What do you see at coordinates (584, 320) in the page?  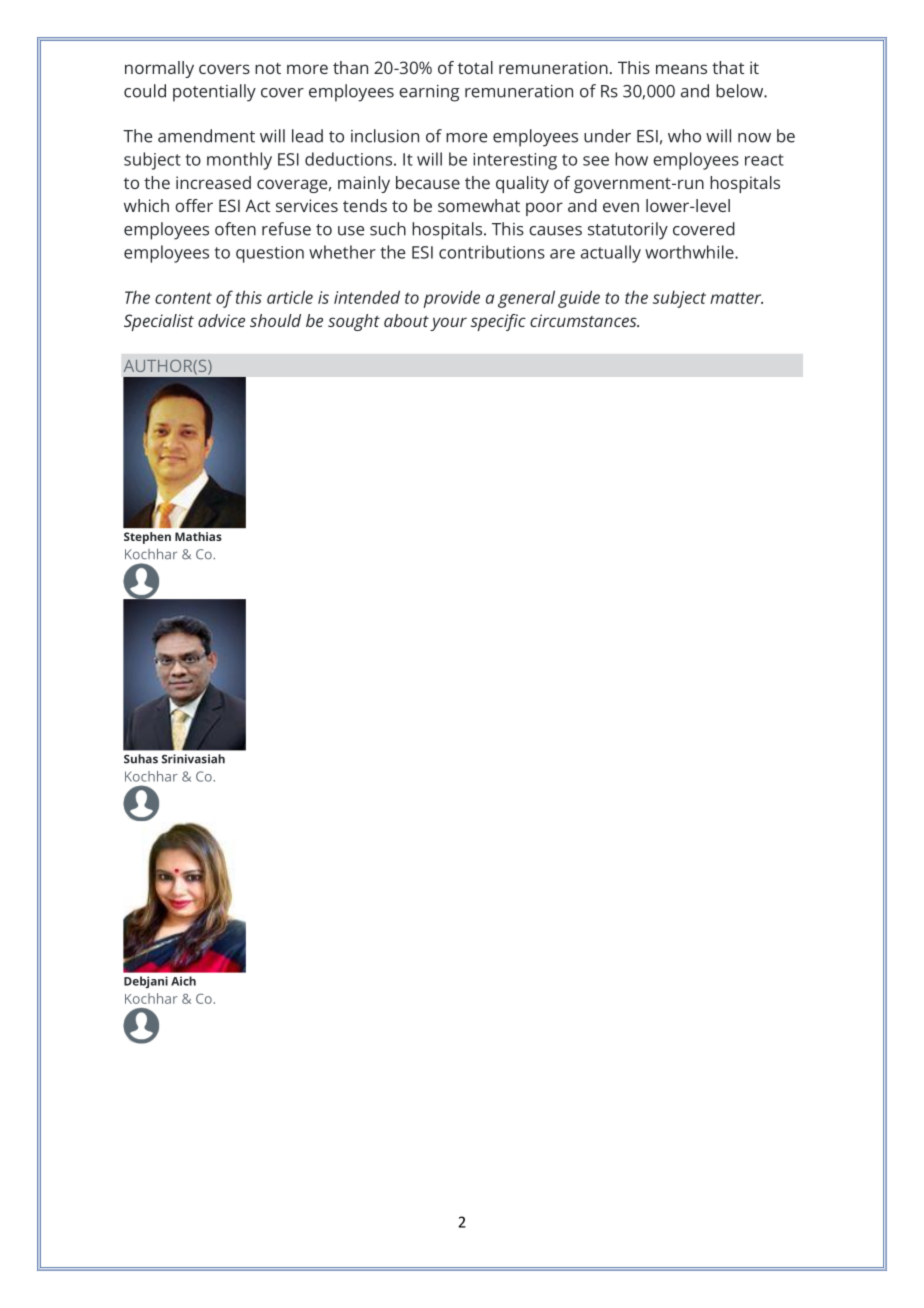 I see `circumstances` at bounding box center [584, 320].
